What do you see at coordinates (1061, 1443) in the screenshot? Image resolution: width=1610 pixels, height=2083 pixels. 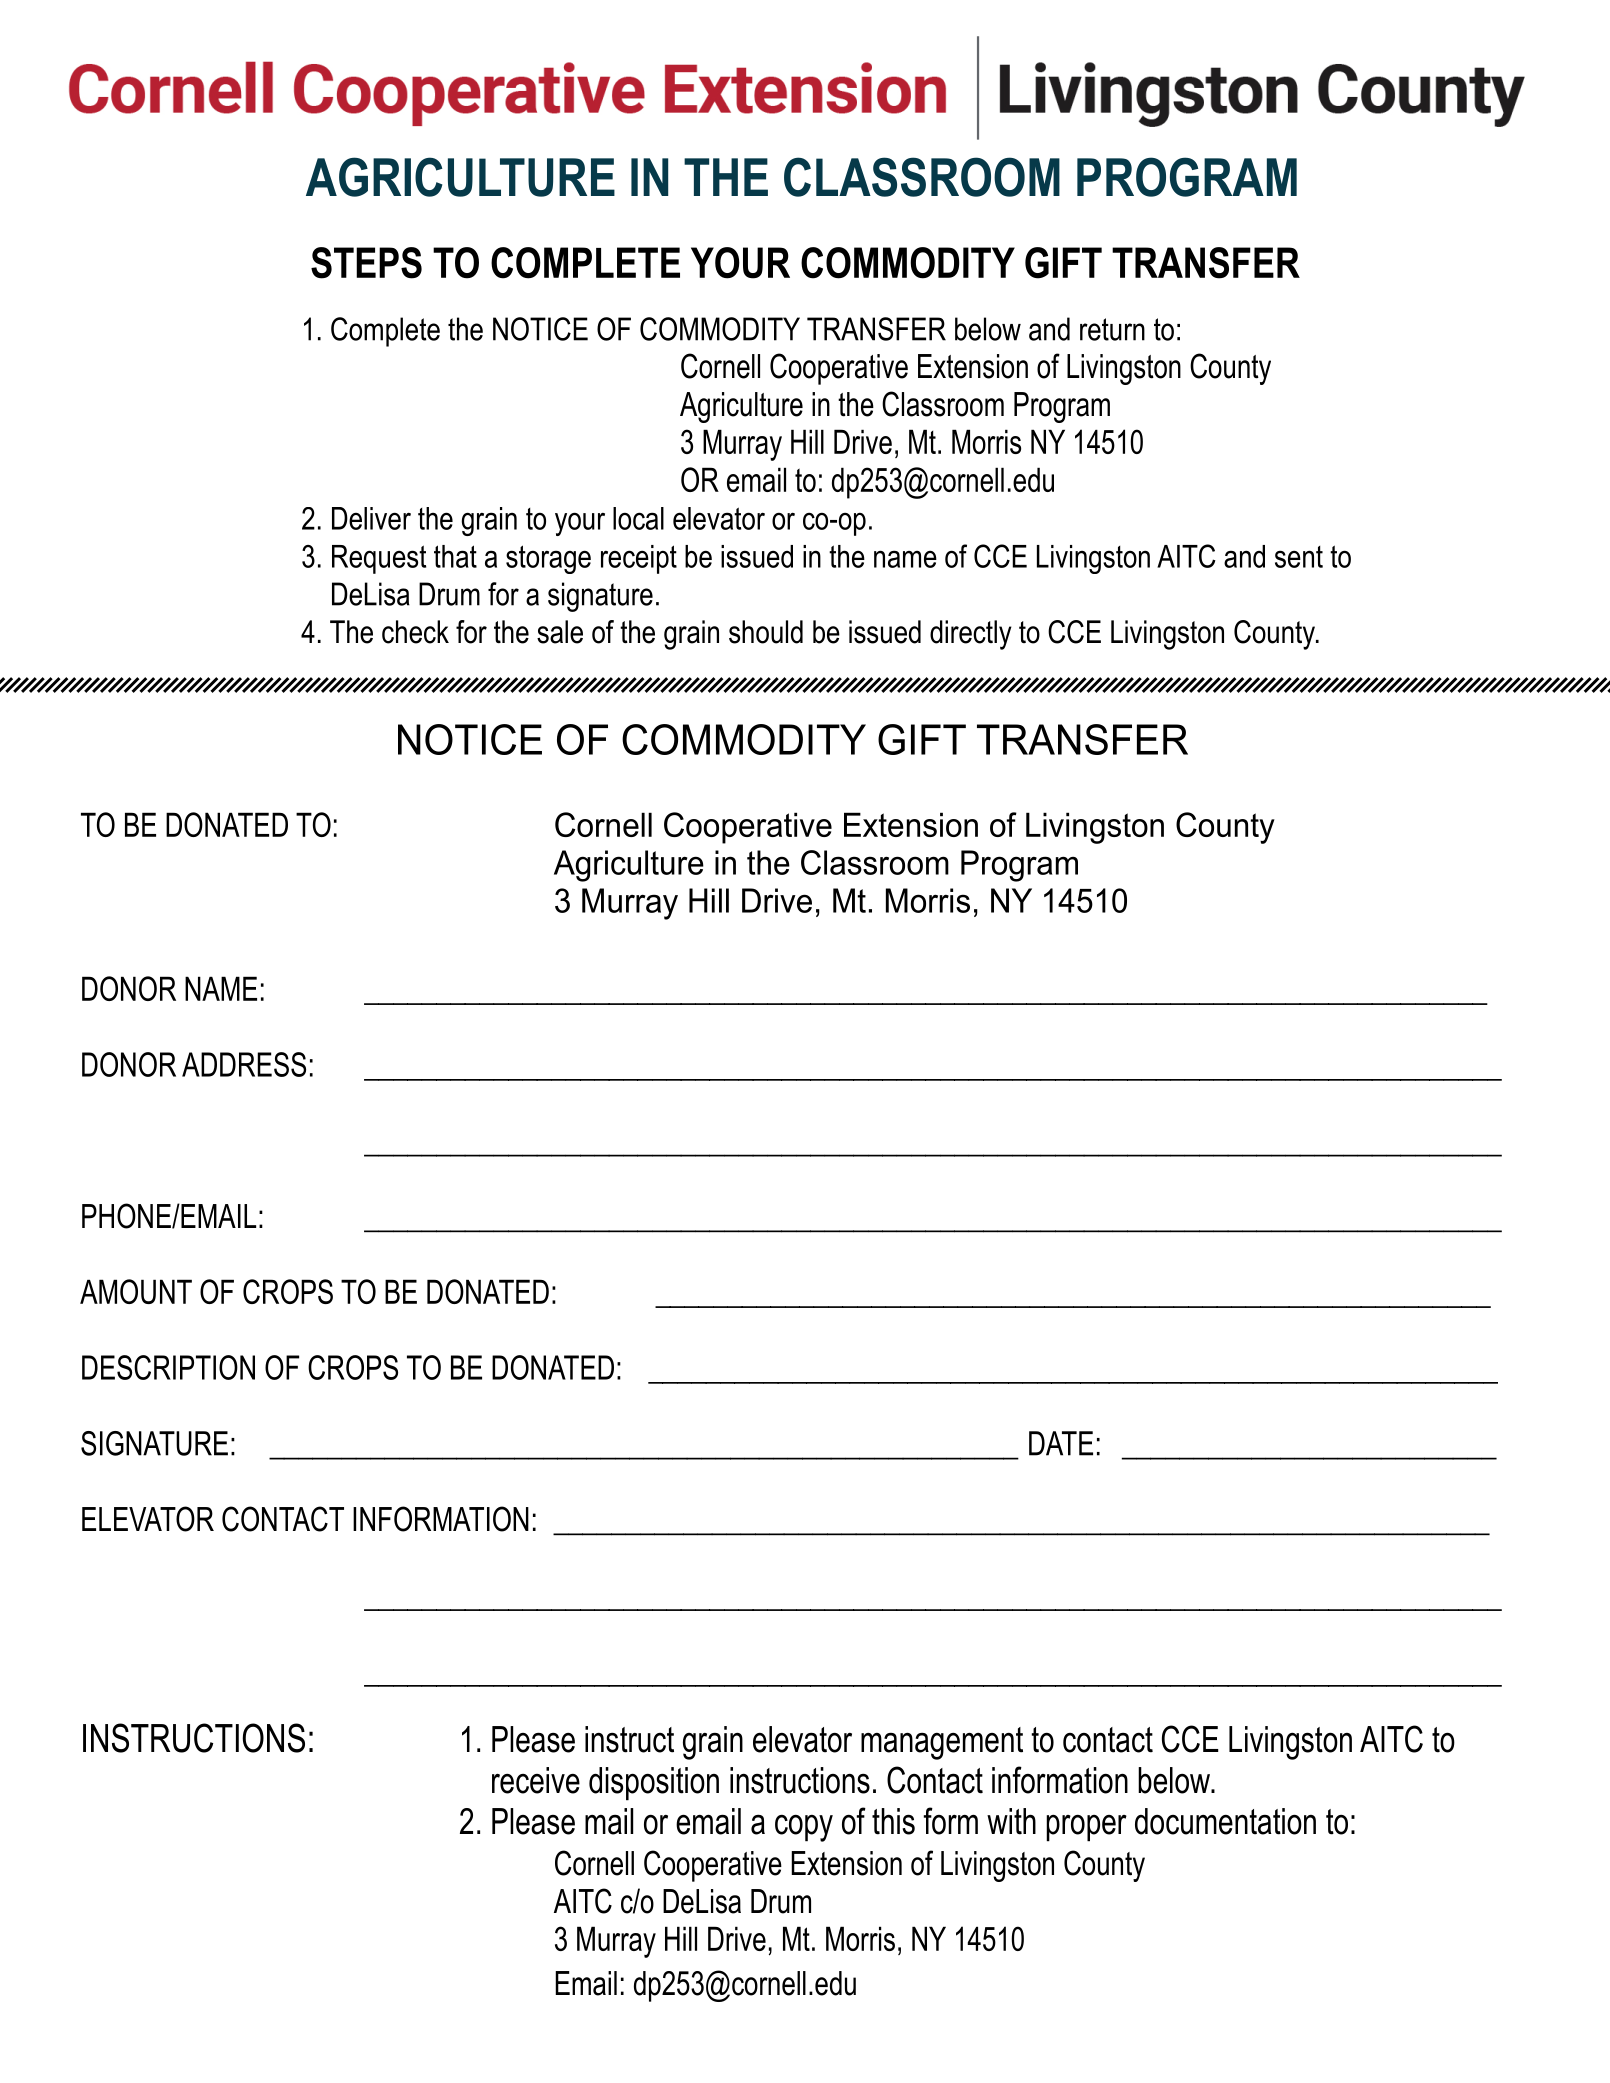 I see `DATE` at bounding box center [1061, 1443].
